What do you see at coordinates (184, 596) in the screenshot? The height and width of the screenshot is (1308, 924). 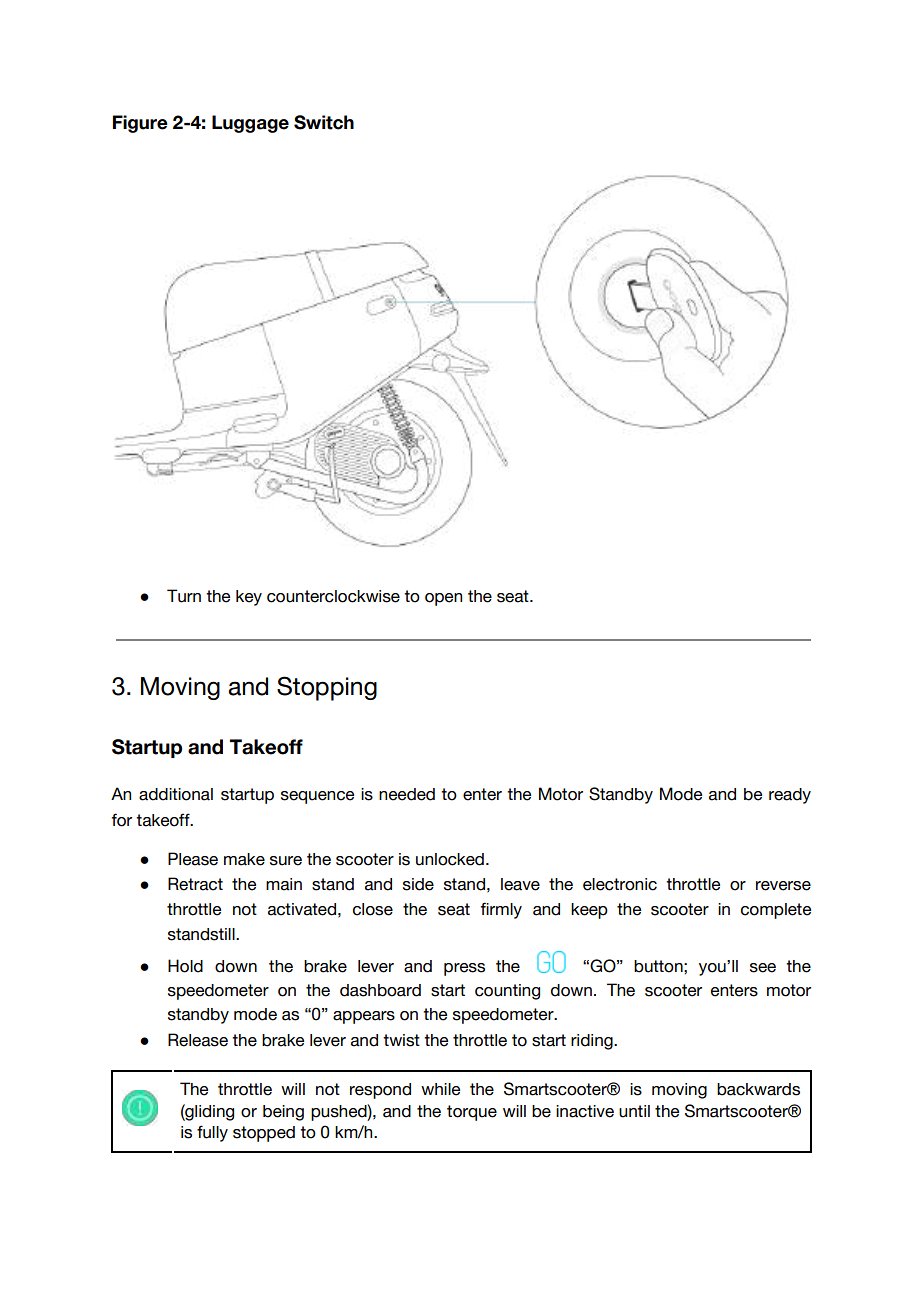 I see `Turn` at bounding box center [184, 596].
